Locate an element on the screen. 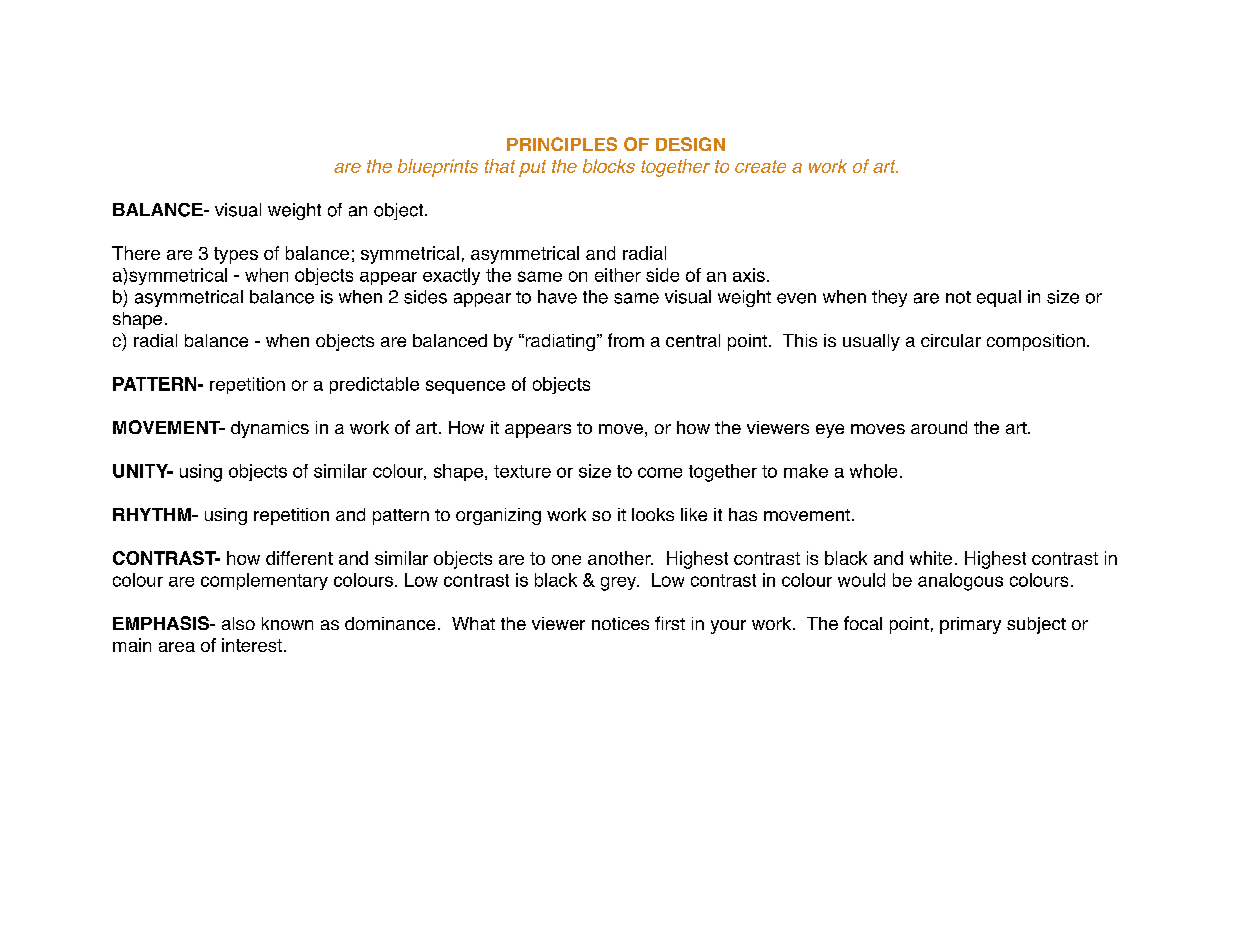  create is located at coordinates (760, 166).
